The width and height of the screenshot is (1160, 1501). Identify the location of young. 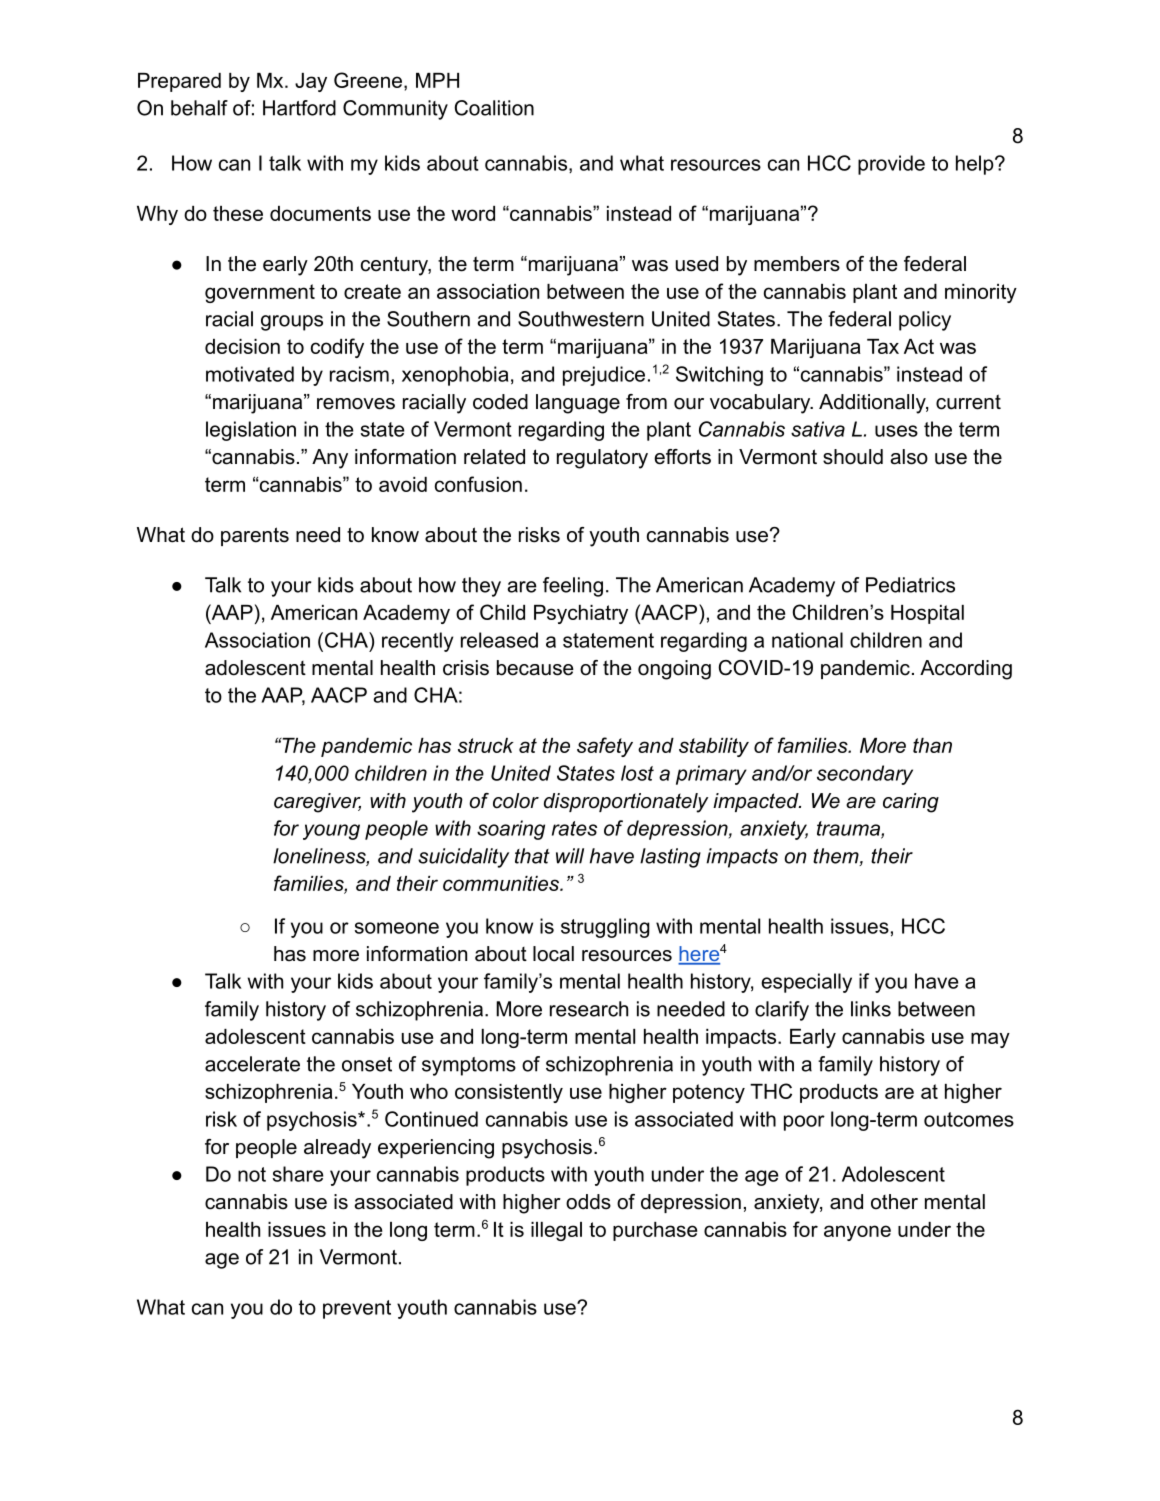
(331, 832).
